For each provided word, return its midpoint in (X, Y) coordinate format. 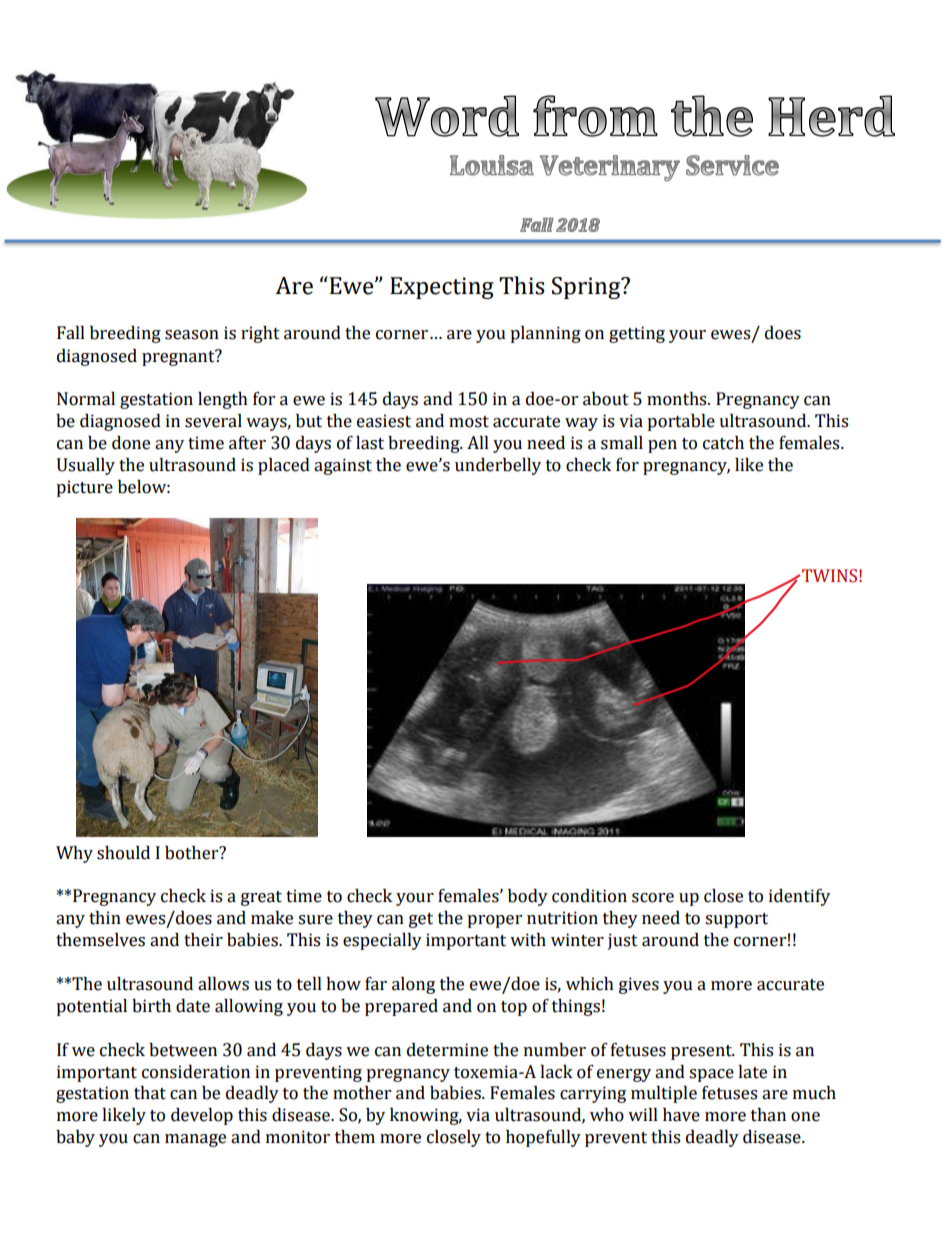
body (528, 897)
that (150, 1093)
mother (362, 1093)
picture (84, 488)
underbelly (498, 466)
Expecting (442, 288)
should (123, 853)
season (192, 335)
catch (723, 443)
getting (637, 334)
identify (799, 897)
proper (494, 921)
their (203, 940)
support (736, 920)
